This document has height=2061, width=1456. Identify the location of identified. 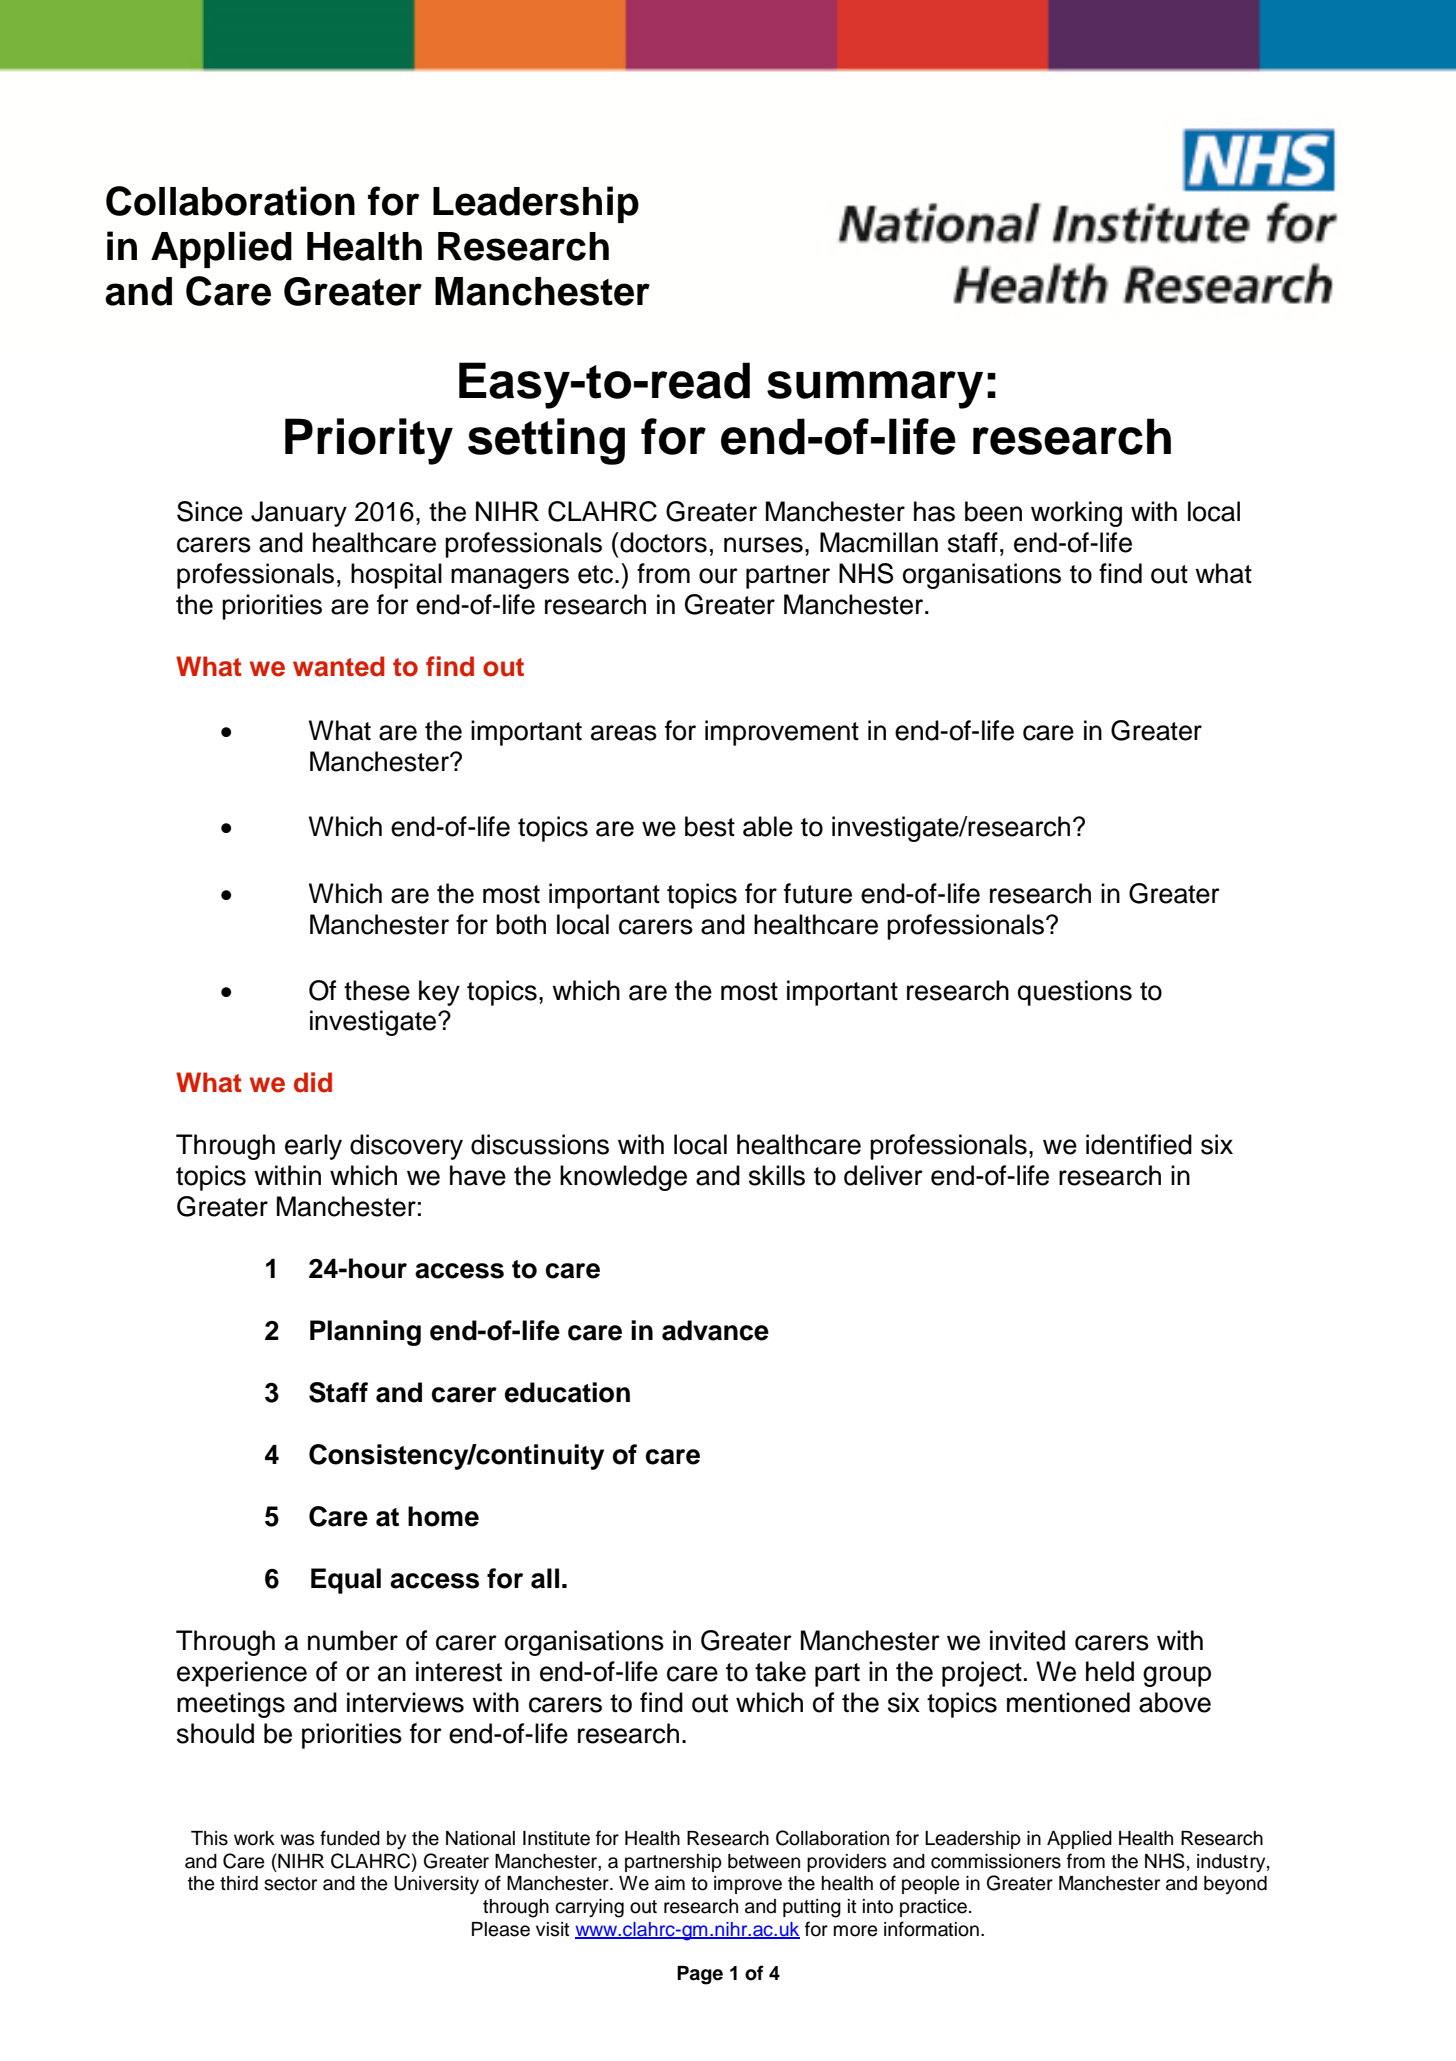
(1139, 1144).
